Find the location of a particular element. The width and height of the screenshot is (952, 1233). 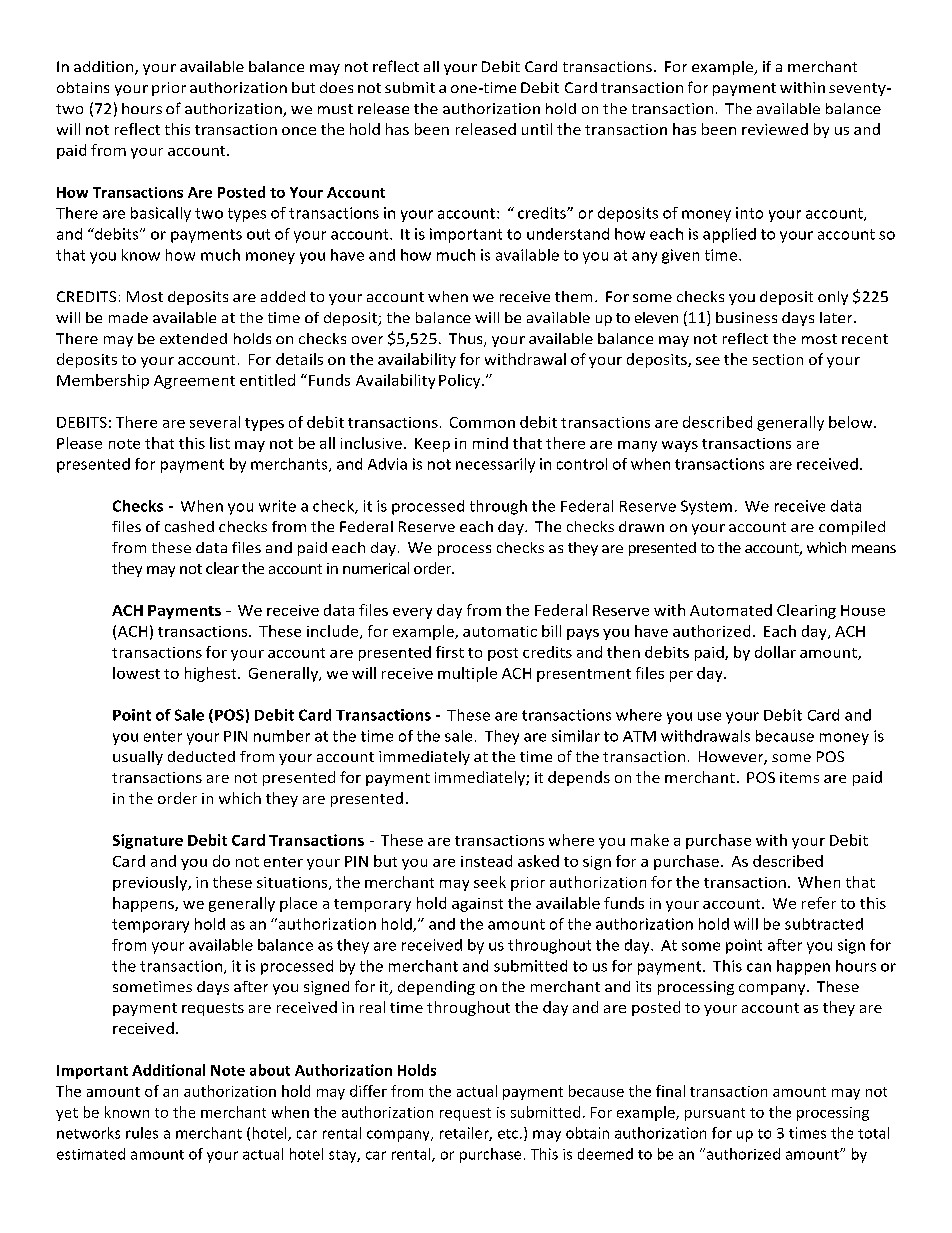

once is located at coordinates (299, 131).
